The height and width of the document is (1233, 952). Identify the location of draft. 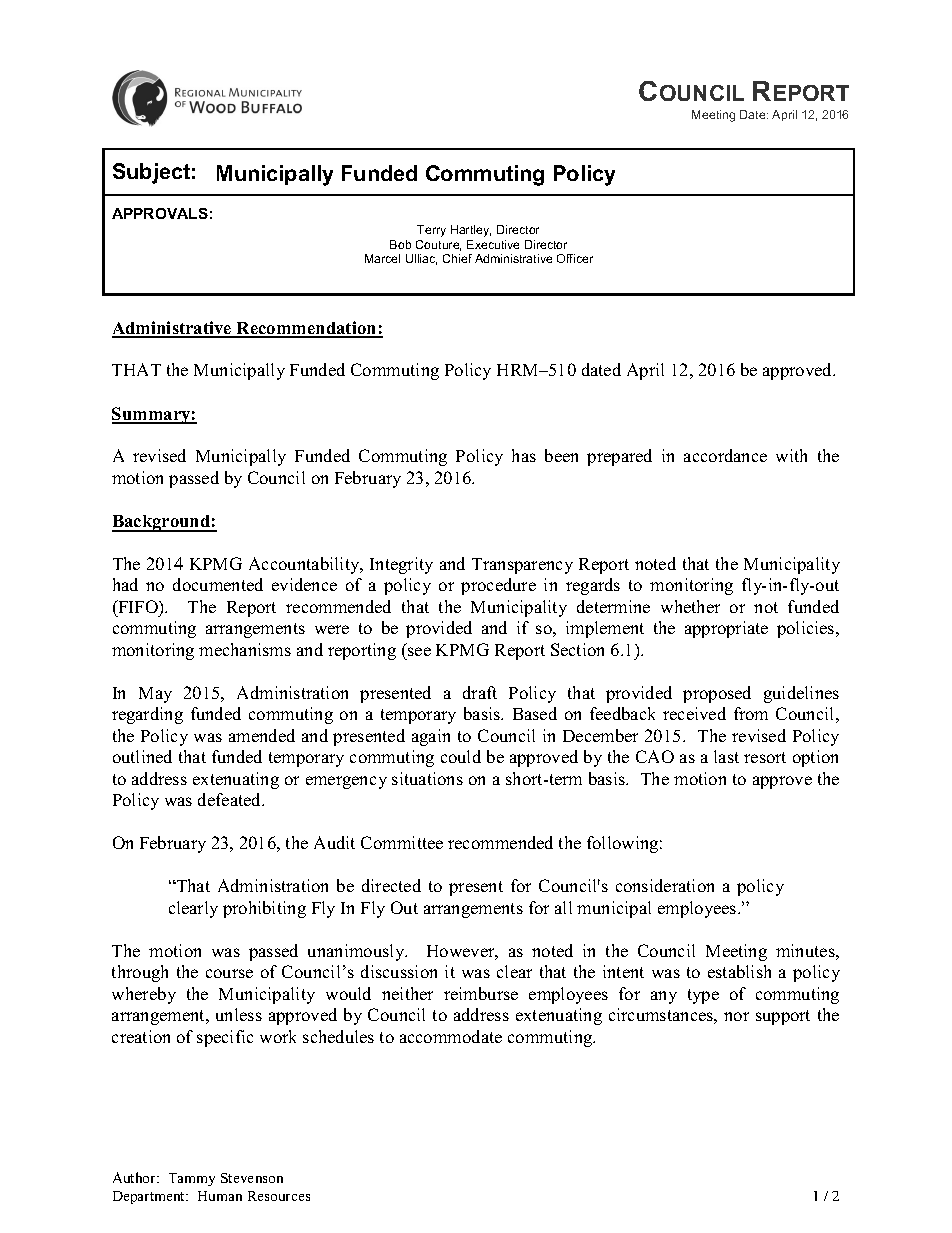
(480, 692).
